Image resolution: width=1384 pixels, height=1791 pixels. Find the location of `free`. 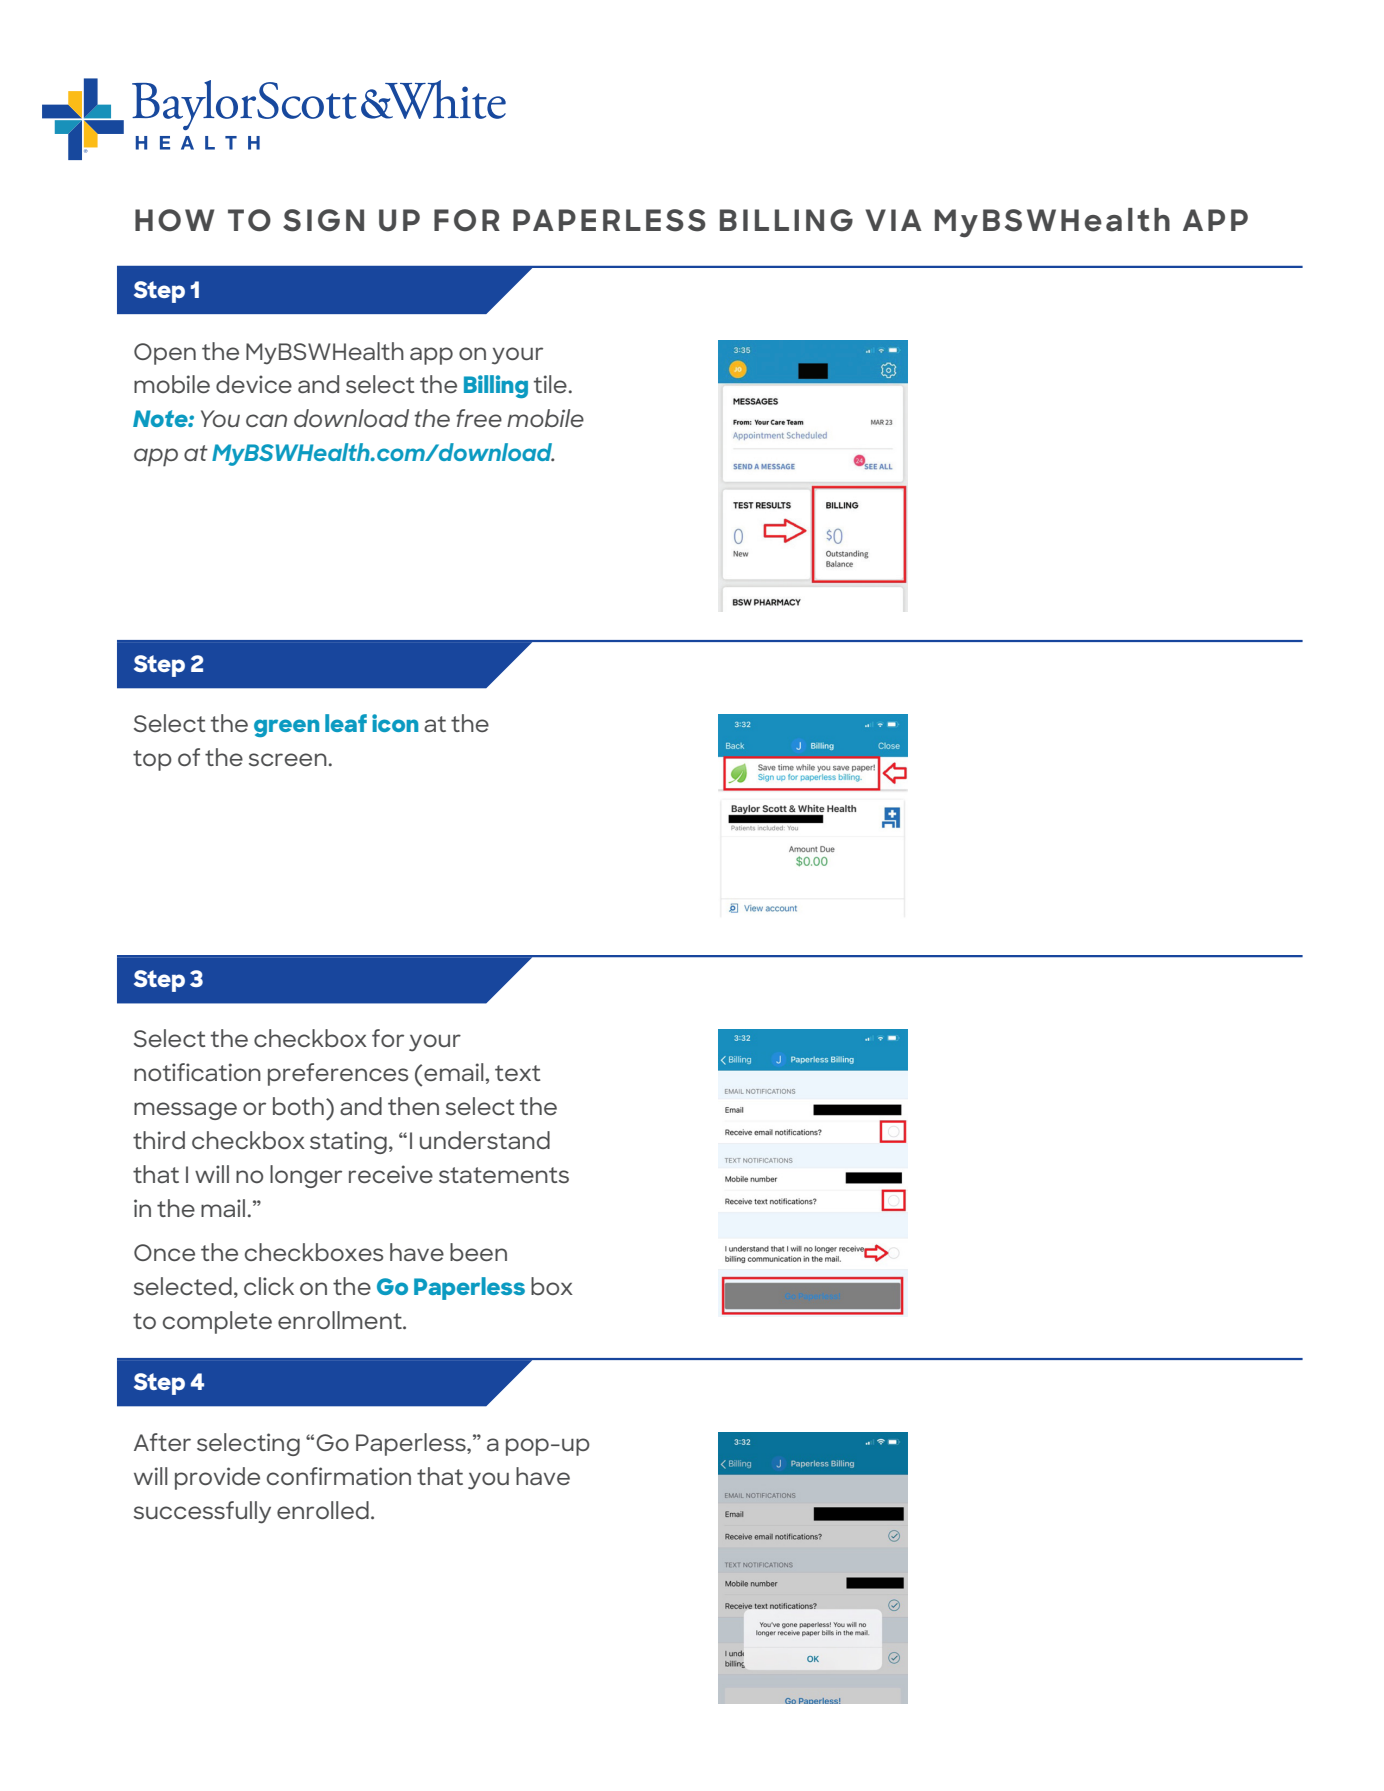

free is located at coordinates (479, 418).
